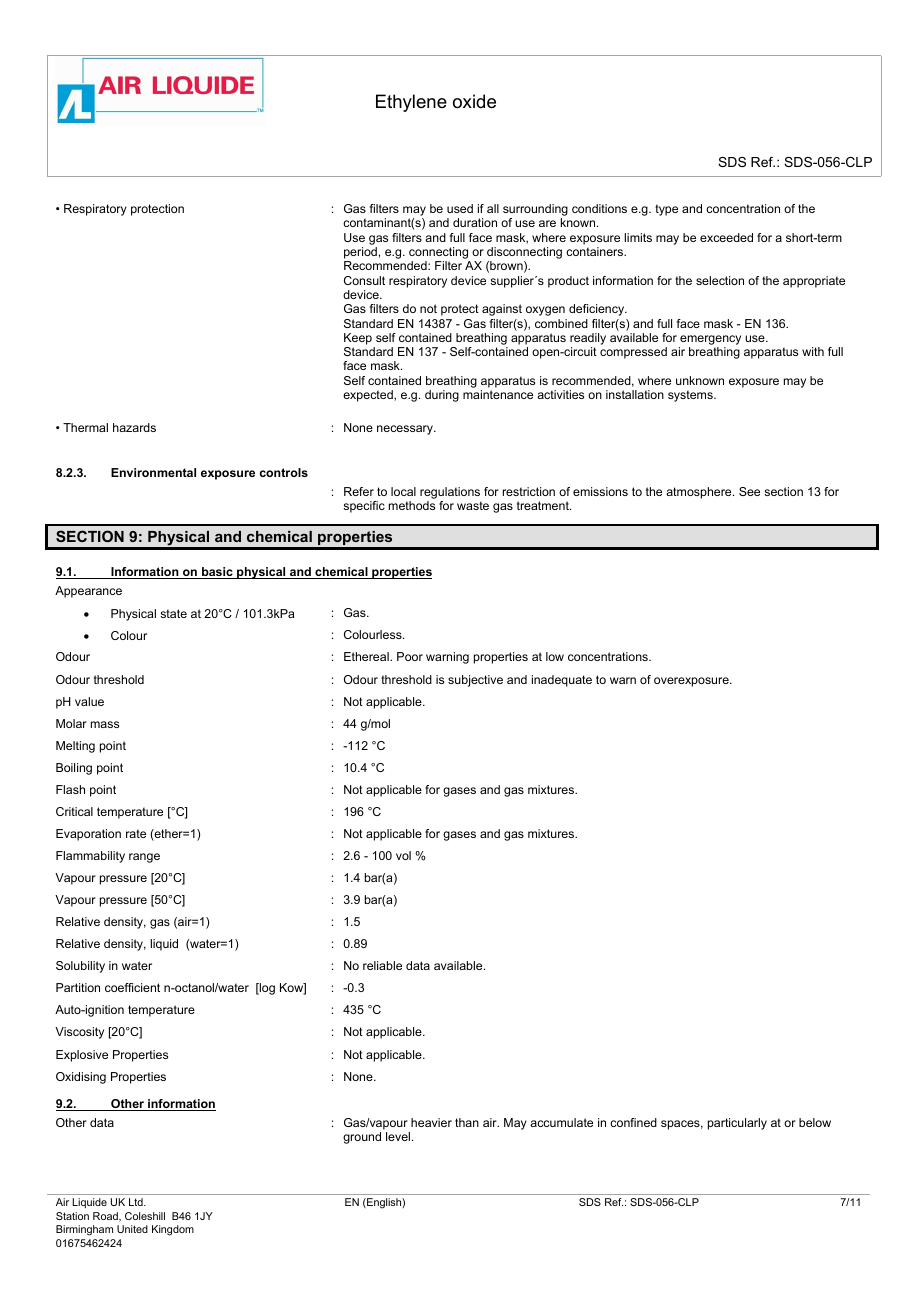 The height and width of the screenshot is (1308, 924). I want to click on Ltd, so click(137, 1202).
